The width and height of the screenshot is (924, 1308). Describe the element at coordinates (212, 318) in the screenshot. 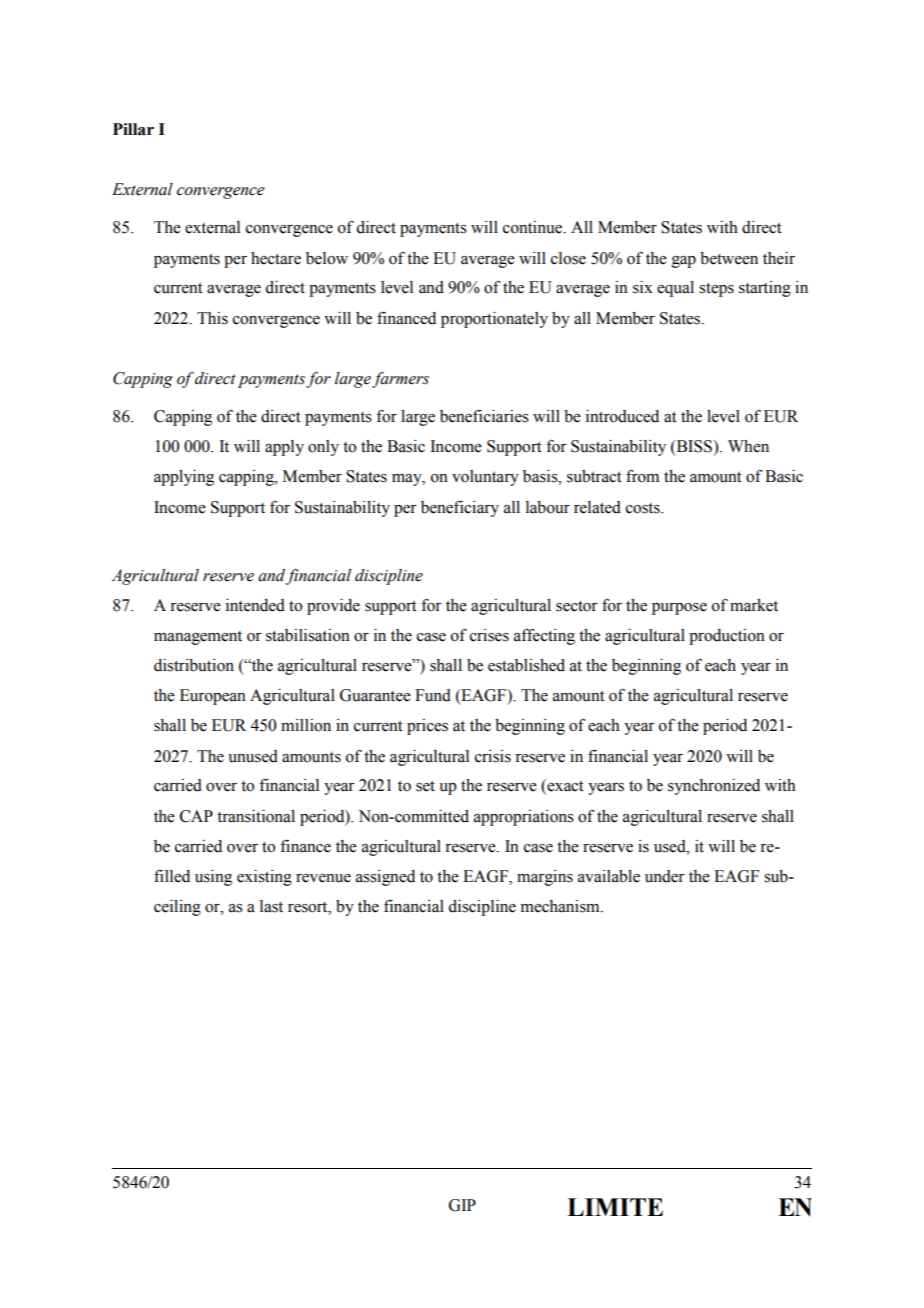

I see `This` at that location.
